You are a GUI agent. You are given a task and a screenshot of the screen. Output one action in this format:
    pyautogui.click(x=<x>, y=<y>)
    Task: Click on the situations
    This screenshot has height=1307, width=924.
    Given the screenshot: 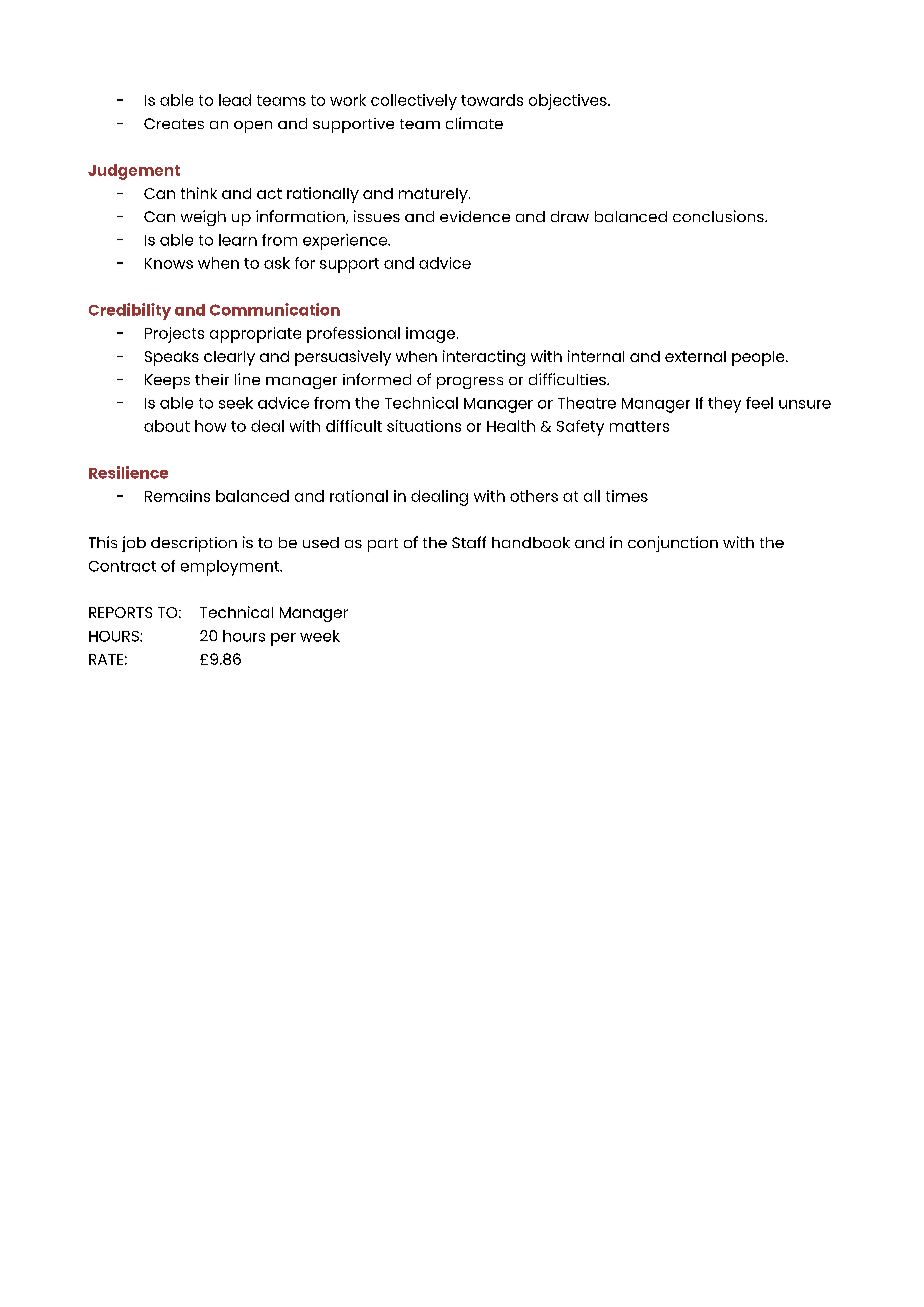 What is the action you would take?
    pyautogui.click(x=424, y=426)
